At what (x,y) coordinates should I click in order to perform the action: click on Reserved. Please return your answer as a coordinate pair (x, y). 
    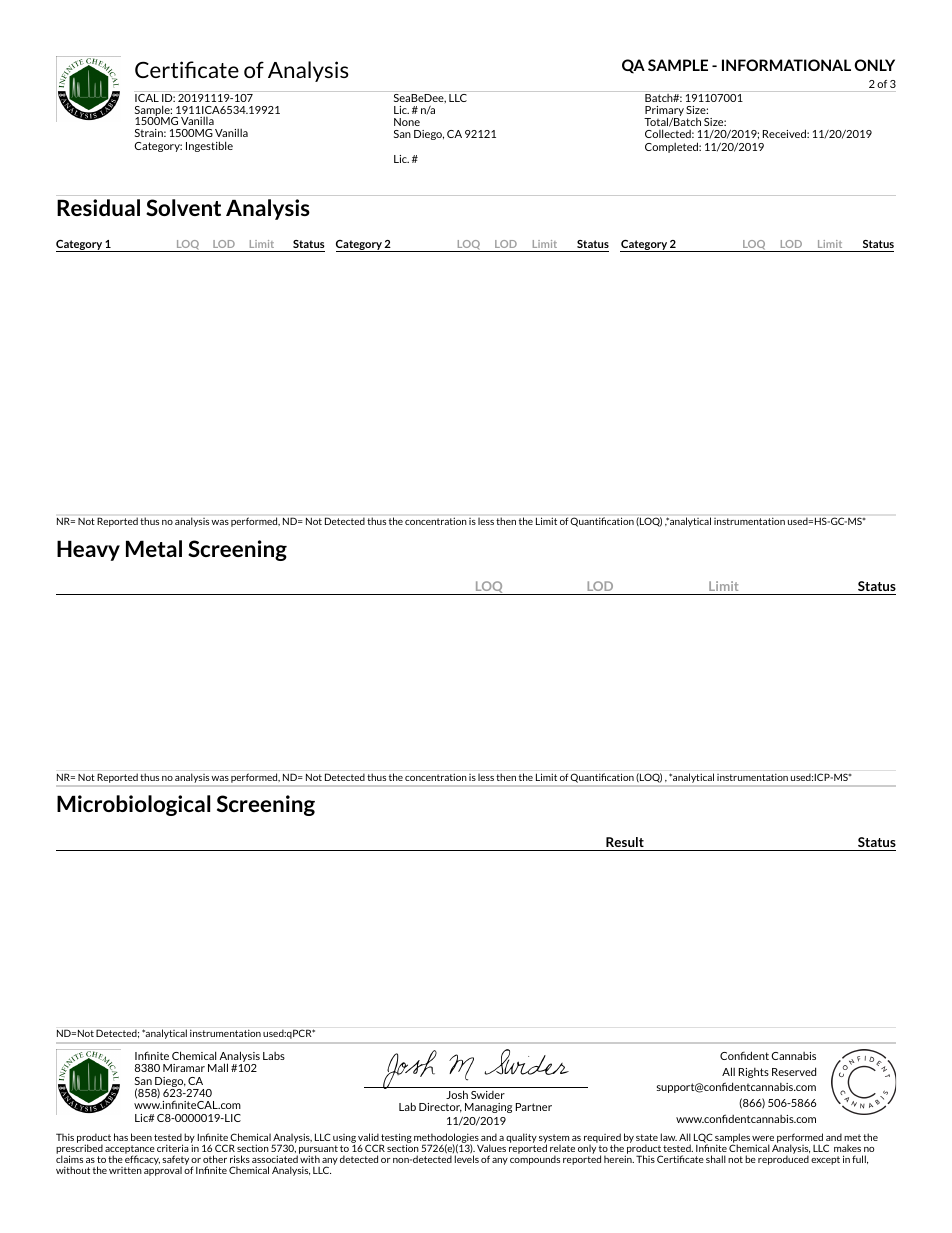
    Looking at the image, I should click on (794, 1071).
